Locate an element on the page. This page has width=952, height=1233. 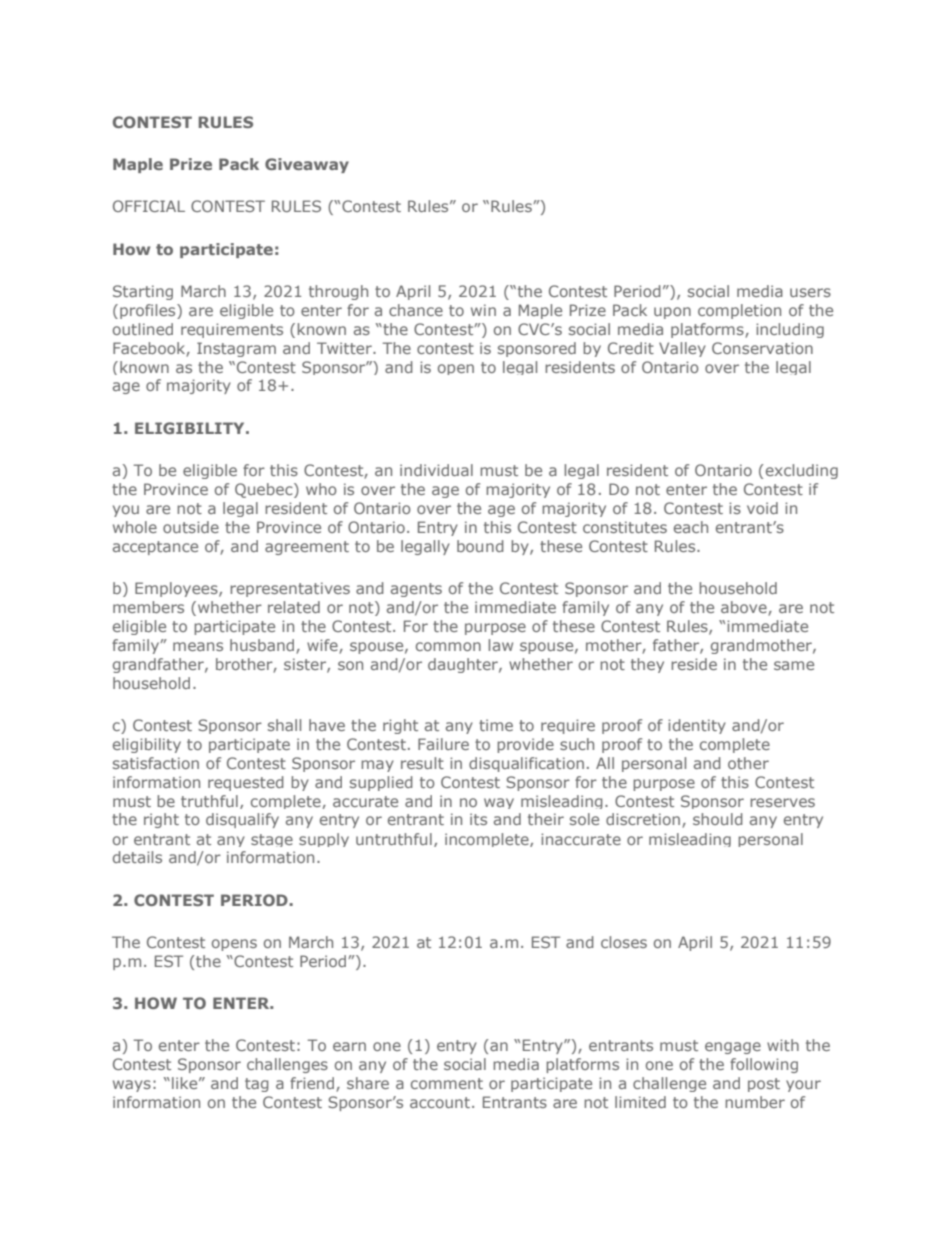
Giveaway is located at coordinates (307, 165).
